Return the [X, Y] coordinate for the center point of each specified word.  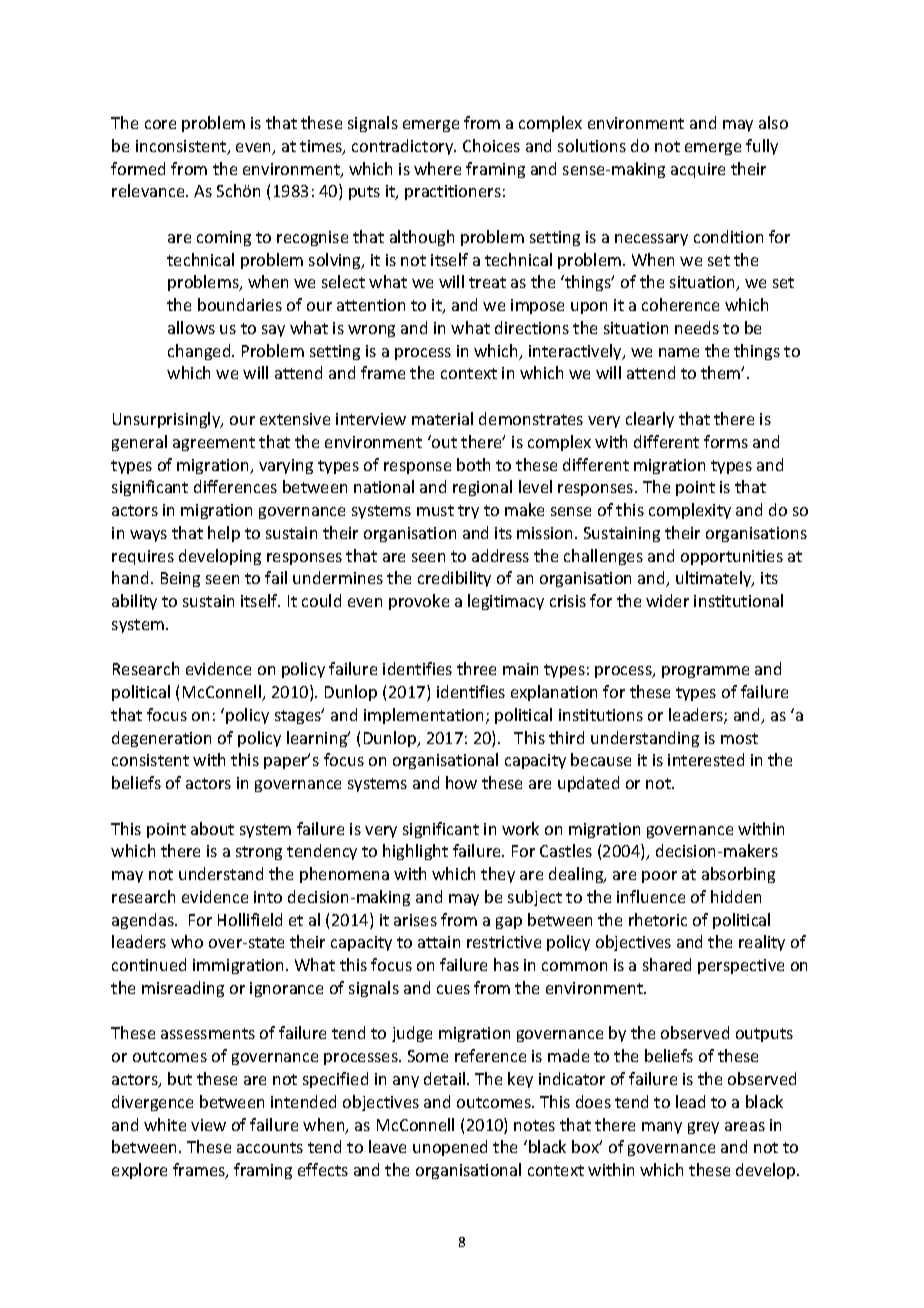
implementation [423, 716]
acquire [698, 170]
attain [439, 942]
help [224, 534]
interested [706, 759]
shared [667, 964]
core [160, 124]
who [187, 941]
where [437, 168]
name [679, 352]
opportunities [732, 557]
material [442, 418]
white [165, 1124]
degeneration [161, 739]
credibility [454, 579]
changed [200, 352]
